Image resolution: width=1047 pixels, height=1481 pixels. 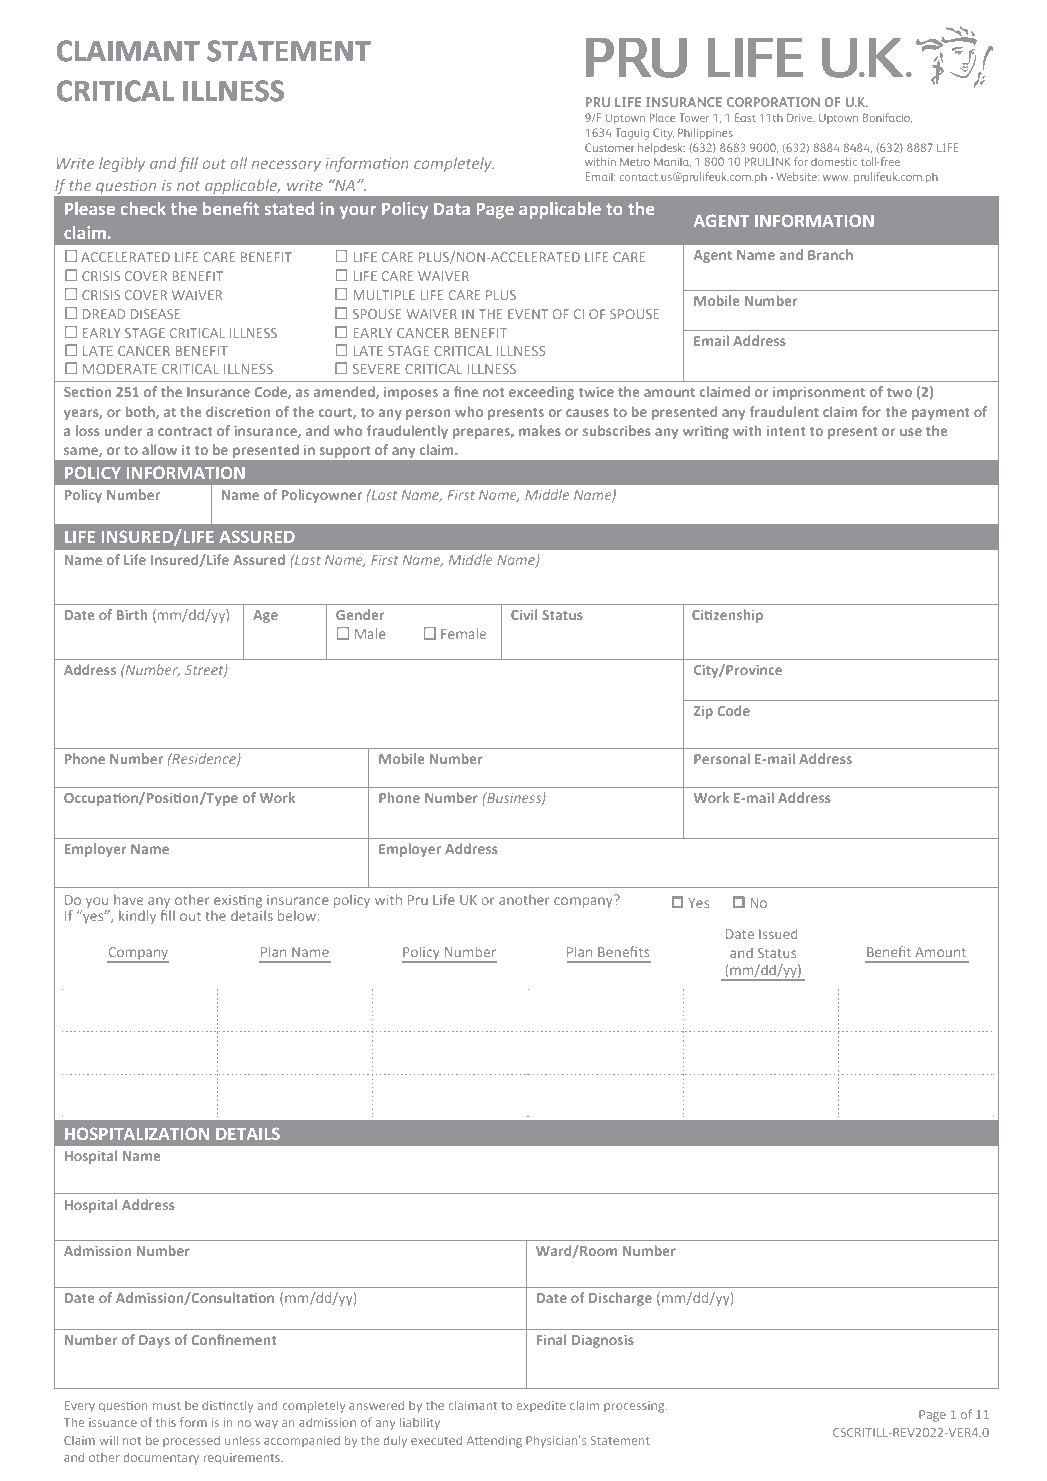 I want to click on domestic, so click(x=834, y=162).
